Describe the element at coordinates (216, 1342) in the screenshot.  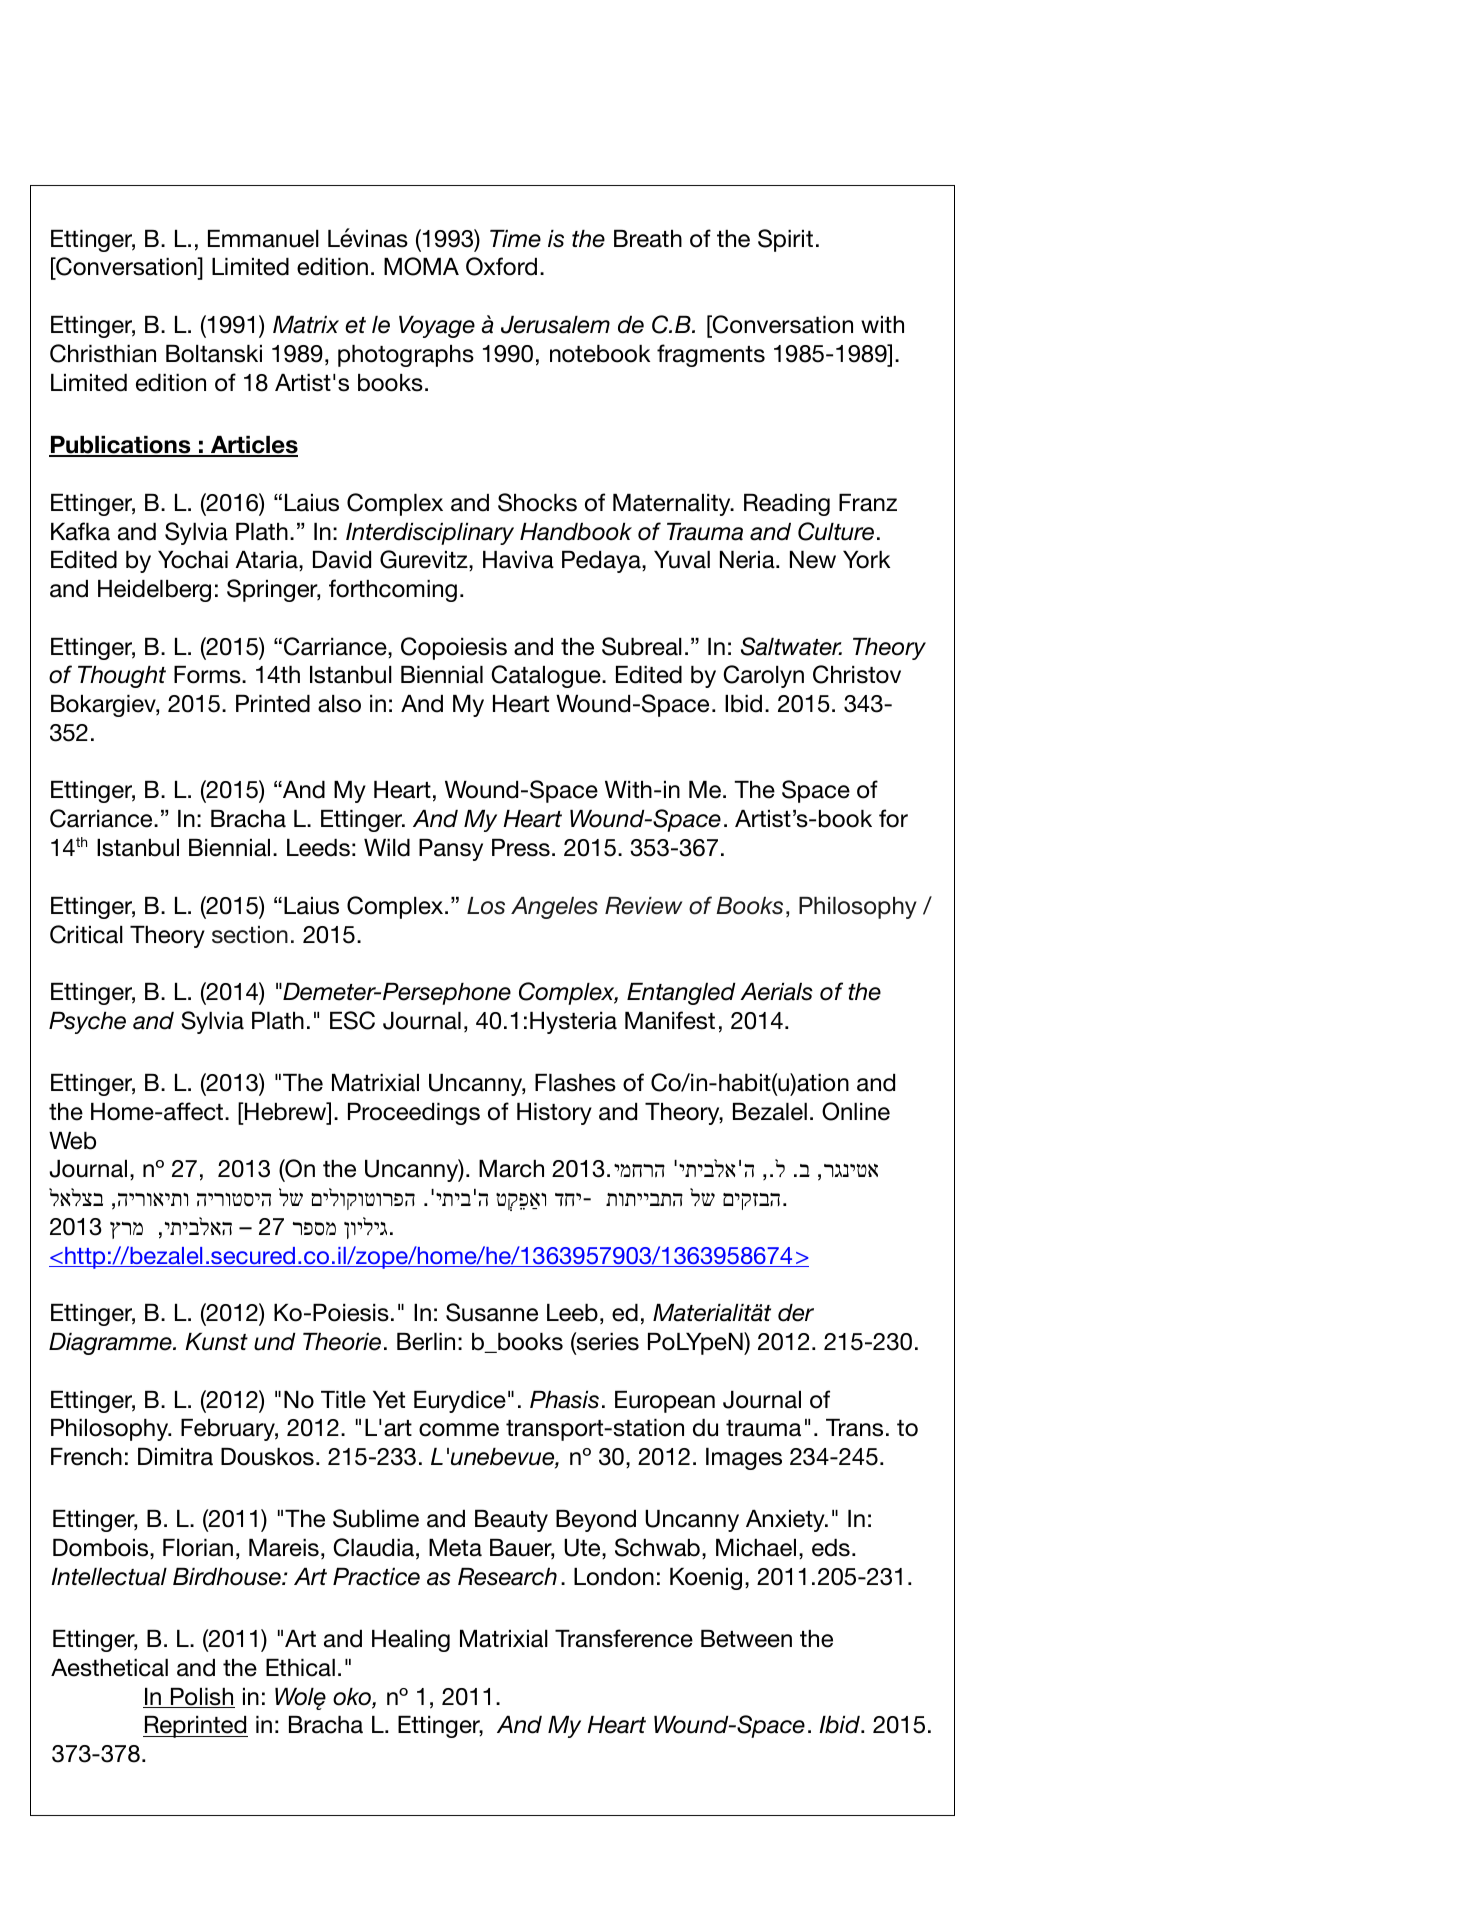
I see `Kunst` at that location.
